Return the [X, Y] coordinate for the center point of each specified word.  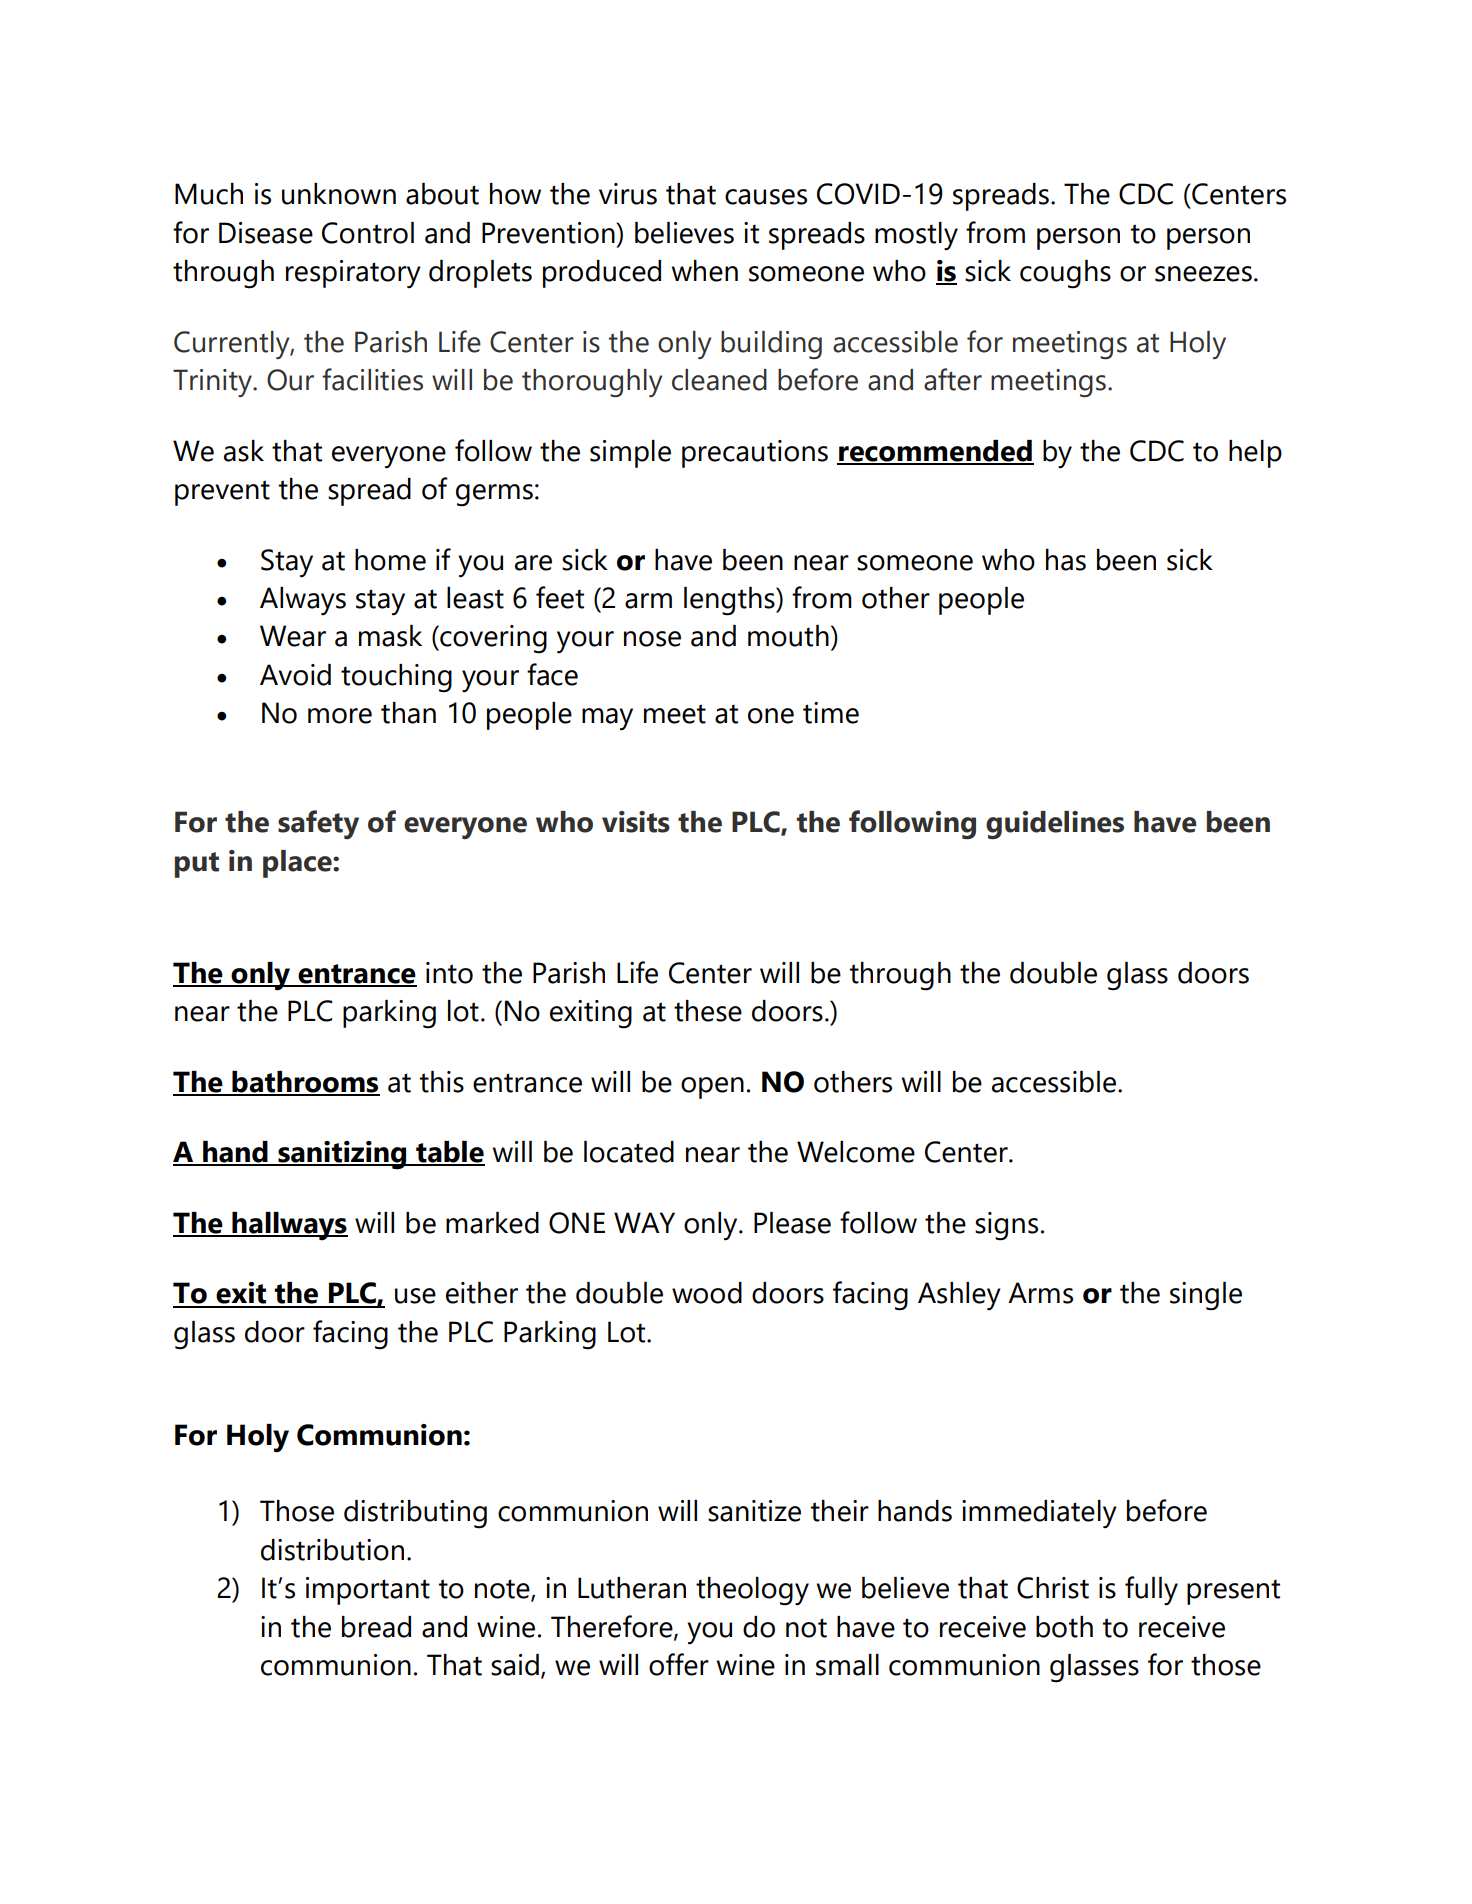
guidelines [1055, 825]
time [831, 713]
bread [376, 1627]
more [340, 716]
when [705, 271]
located [629, 1152]
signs [1006, 1226]
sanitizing [342, 1155]
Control [368, 233]
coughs [1065, 274]
